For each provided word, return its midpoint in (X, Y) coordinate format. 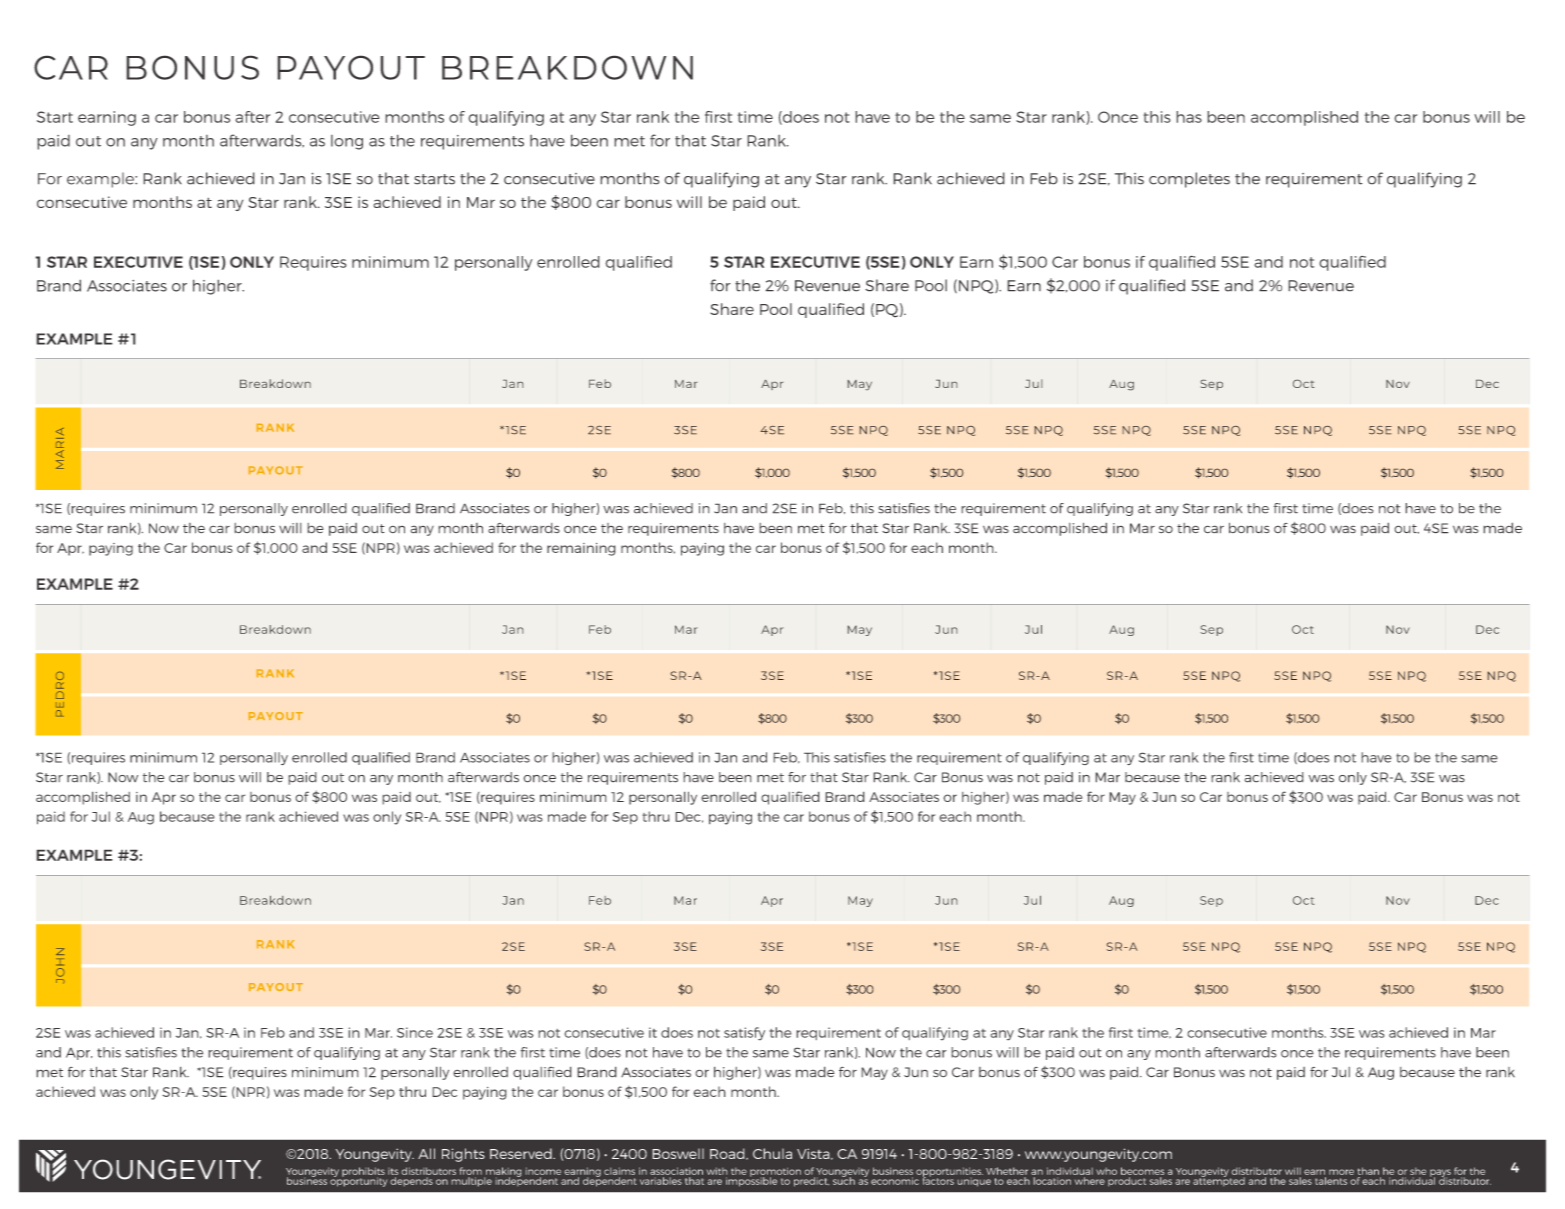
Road (728, 1154)
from (470, 1171)
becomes (1143, 1171)
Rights (463, 1155)
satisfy (744, 1034)
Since (415, 1032)
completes (1189, 180)
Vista (814, 1154)
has (1189, 117)
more (1341, 1172)
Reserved (522, 1153)
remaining (581, 549)
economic (895, 1181)
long (347, 142)
